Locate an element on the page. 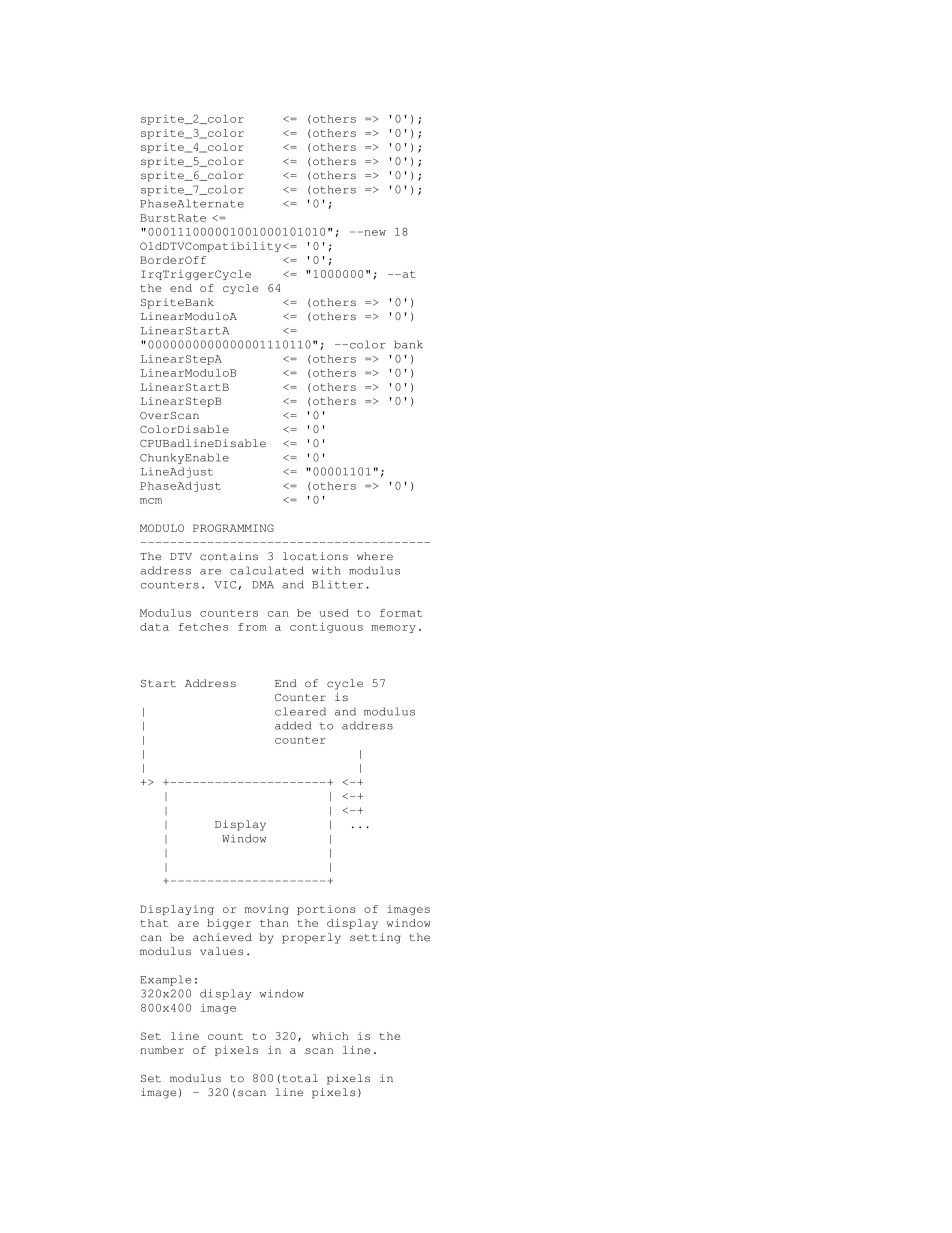 This document has width=952, height=1233. added is located at coordinates (293, 725).
